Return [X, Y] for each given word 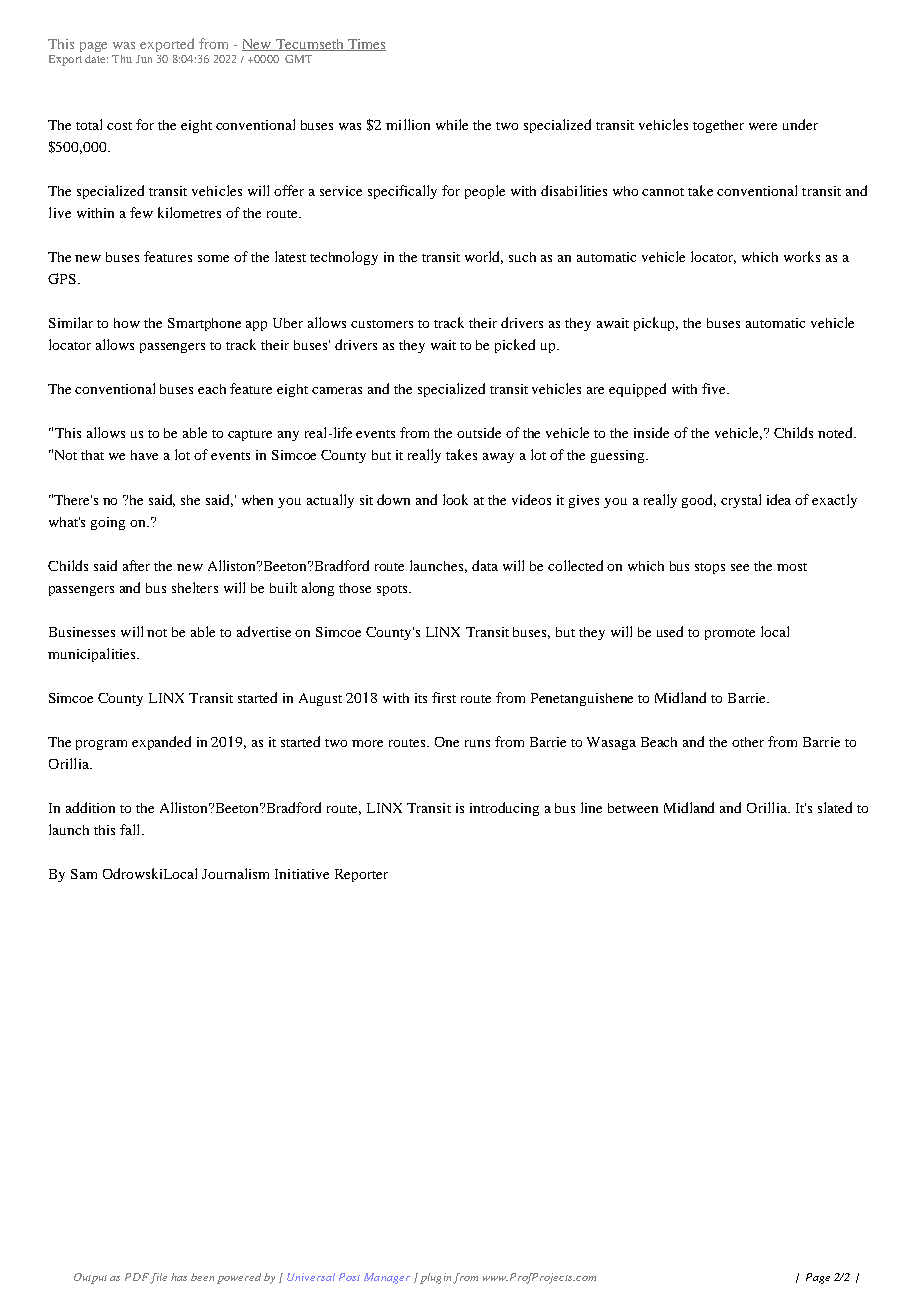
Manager [387, 1278]
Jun [144, 59]
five [715, 388]
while [452, 124]
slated [835, 807]
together [718, 126]
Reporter [361, 875]
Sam [84, 874]
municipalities [93, 655]
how [127, 323]
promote [730, 634]
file [158, 1278]
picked [515, 346]
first [444, 697]
